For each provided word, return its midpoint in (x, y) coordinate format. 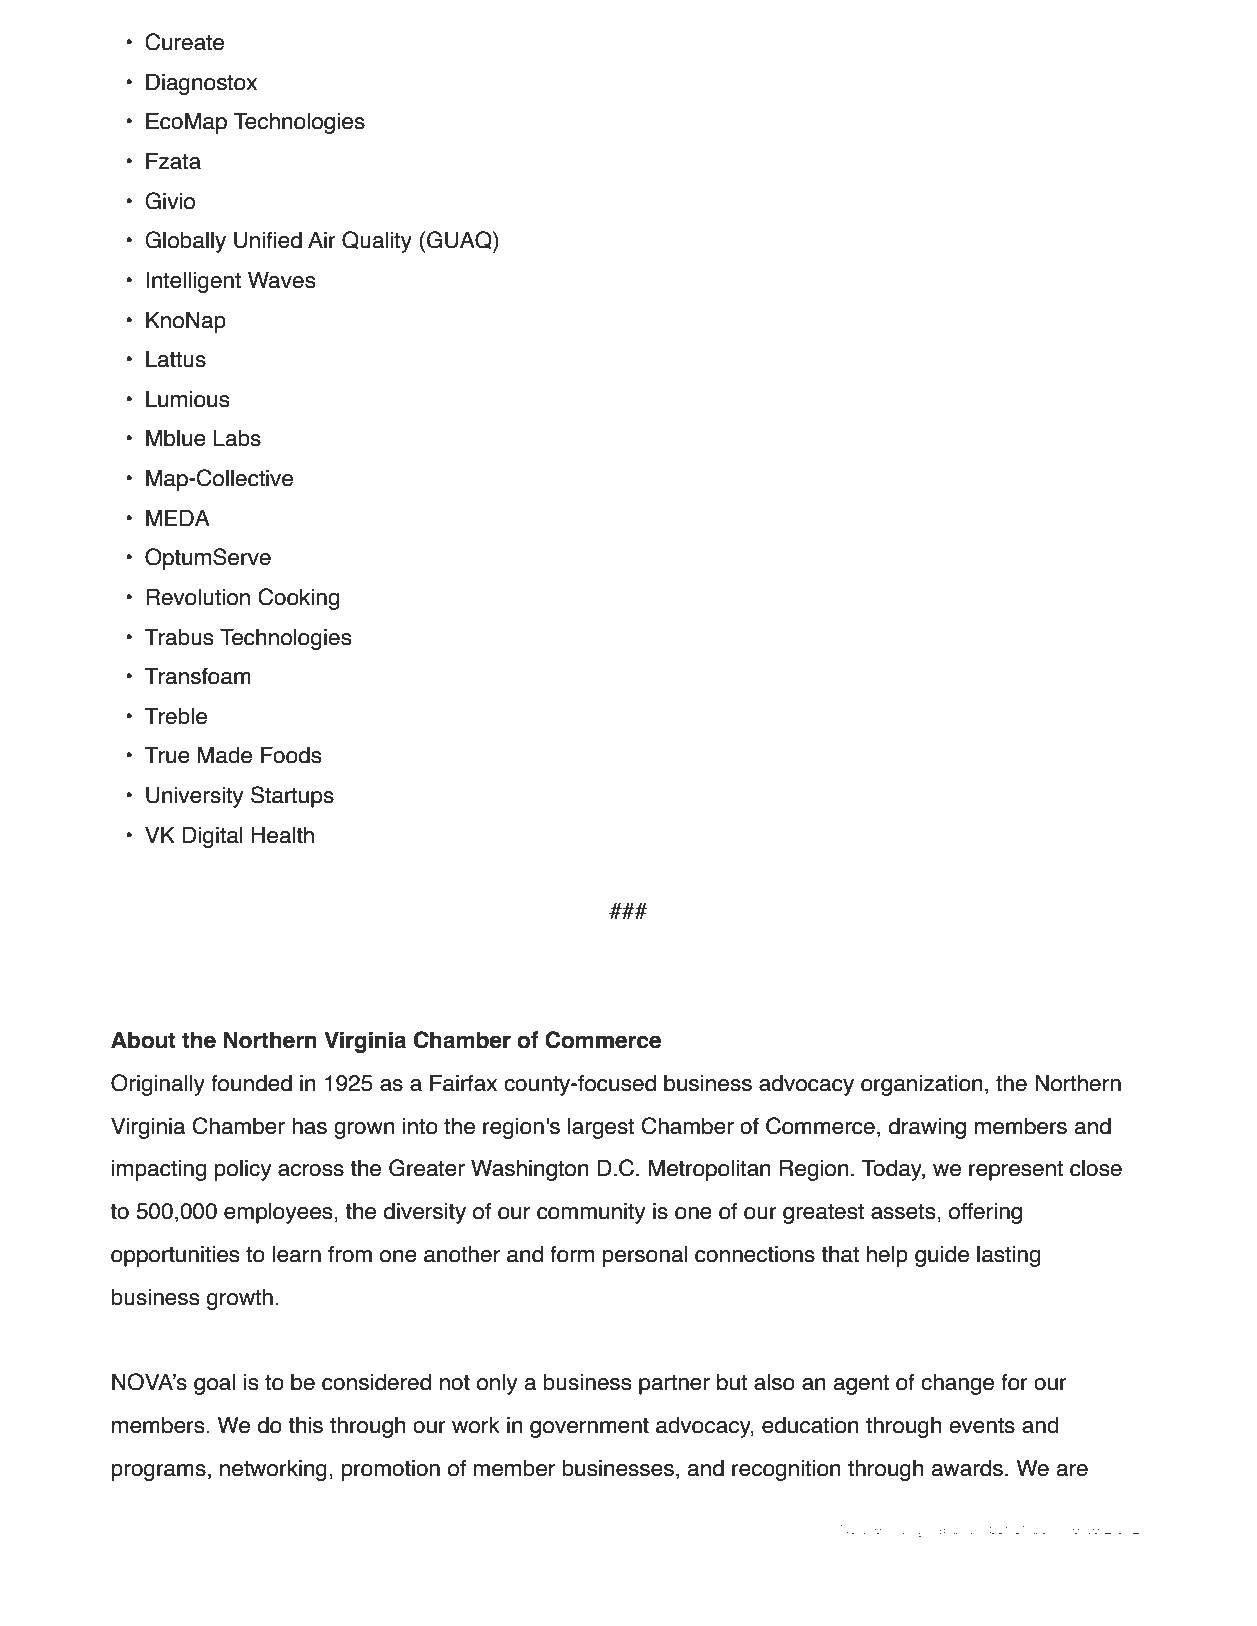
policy (243, 1170)
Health (282, 835)
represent (1016, 1171)
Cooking (298, 599)
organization (922, 1085)
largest (601, 1128)
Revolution (198, 597)
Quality (377, 242)
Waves (282, 280)
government (589, 1428)
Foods (291, 755)
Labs (237, 438)
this (305, 1425)
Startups (292, 797)
